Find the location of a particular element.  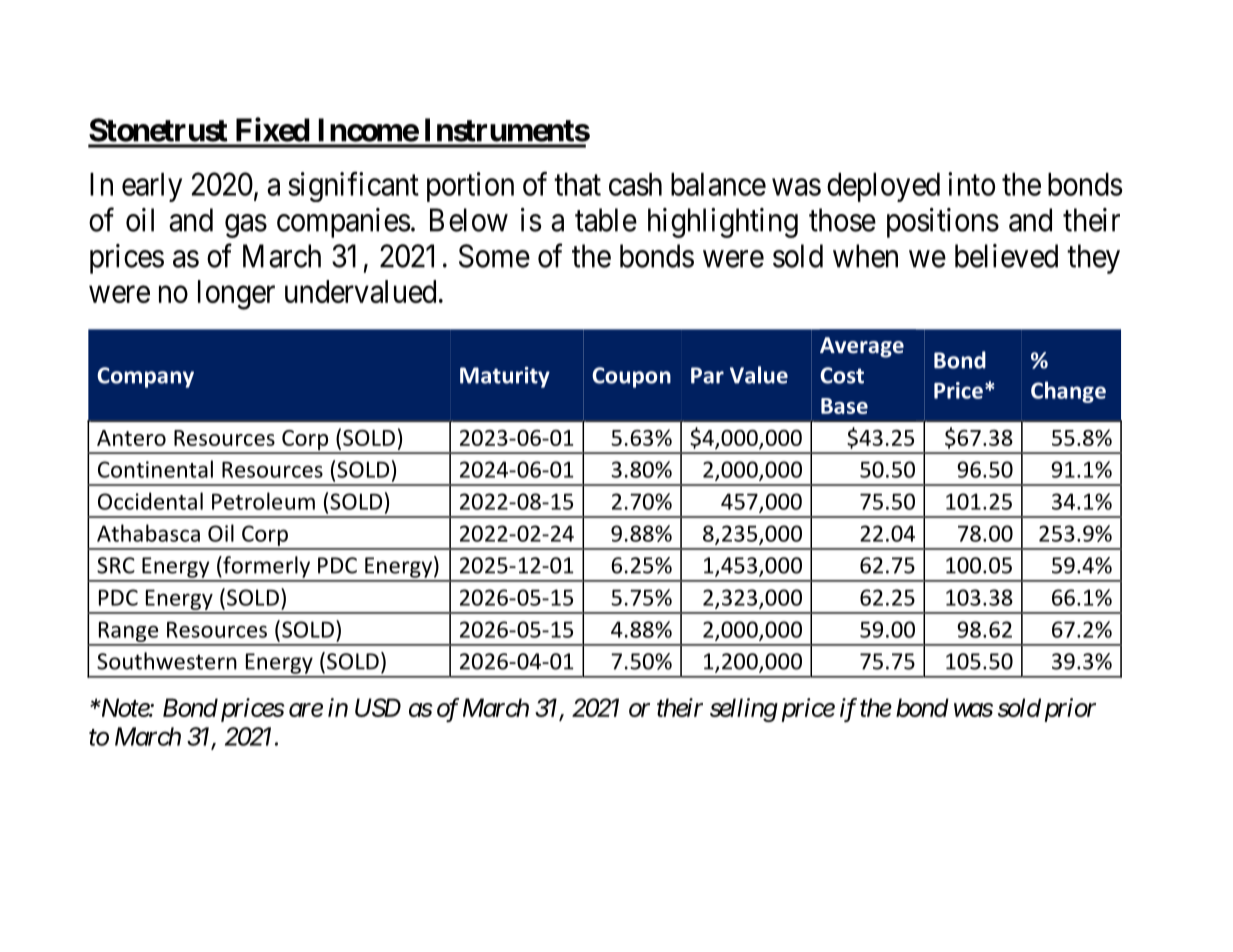

Southwestern is located at coordinates (167, 661).
